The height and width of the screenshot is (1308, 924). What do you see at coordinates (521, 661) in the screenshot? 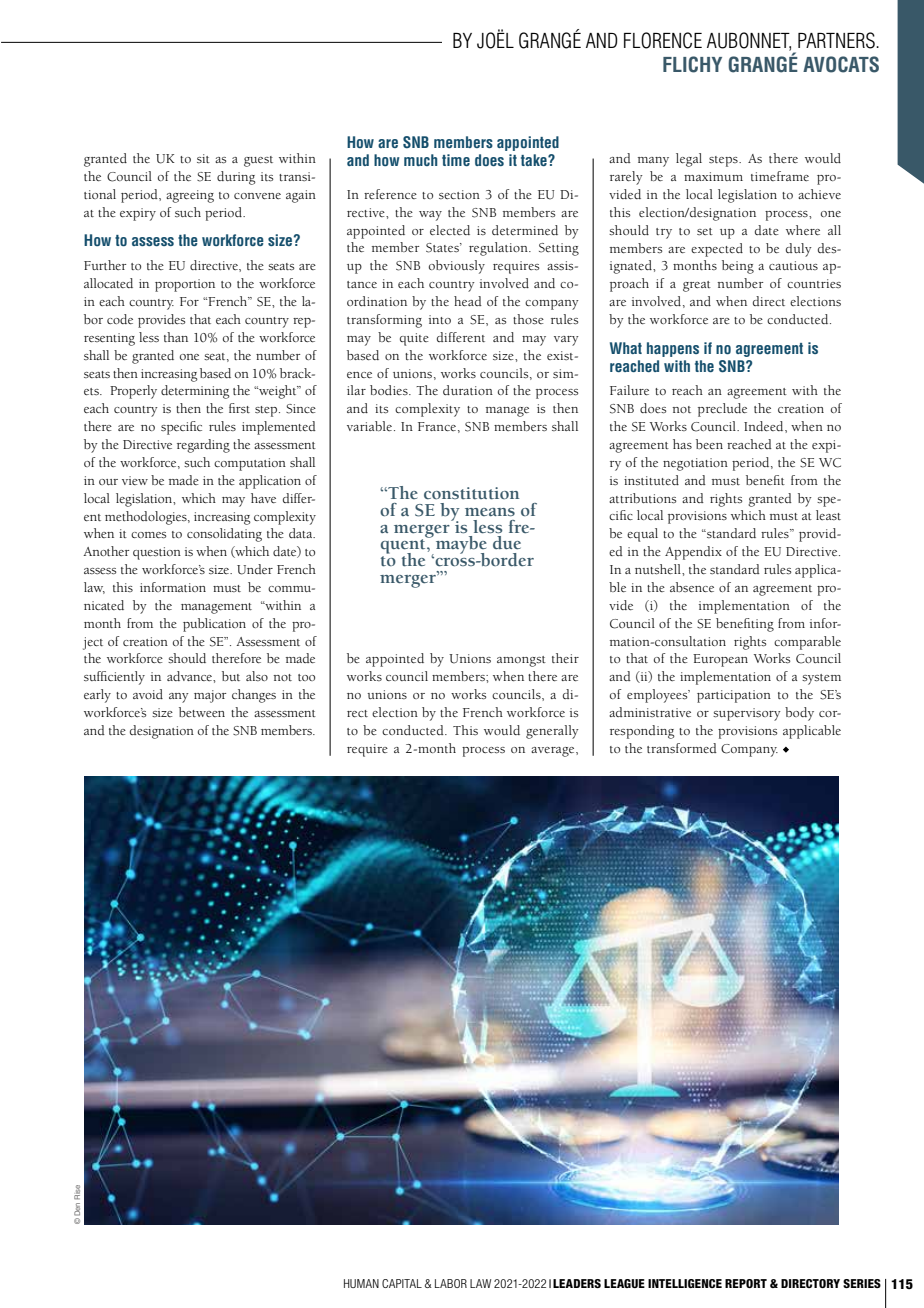
I see `amongst` at bounding box center [521, 661].
